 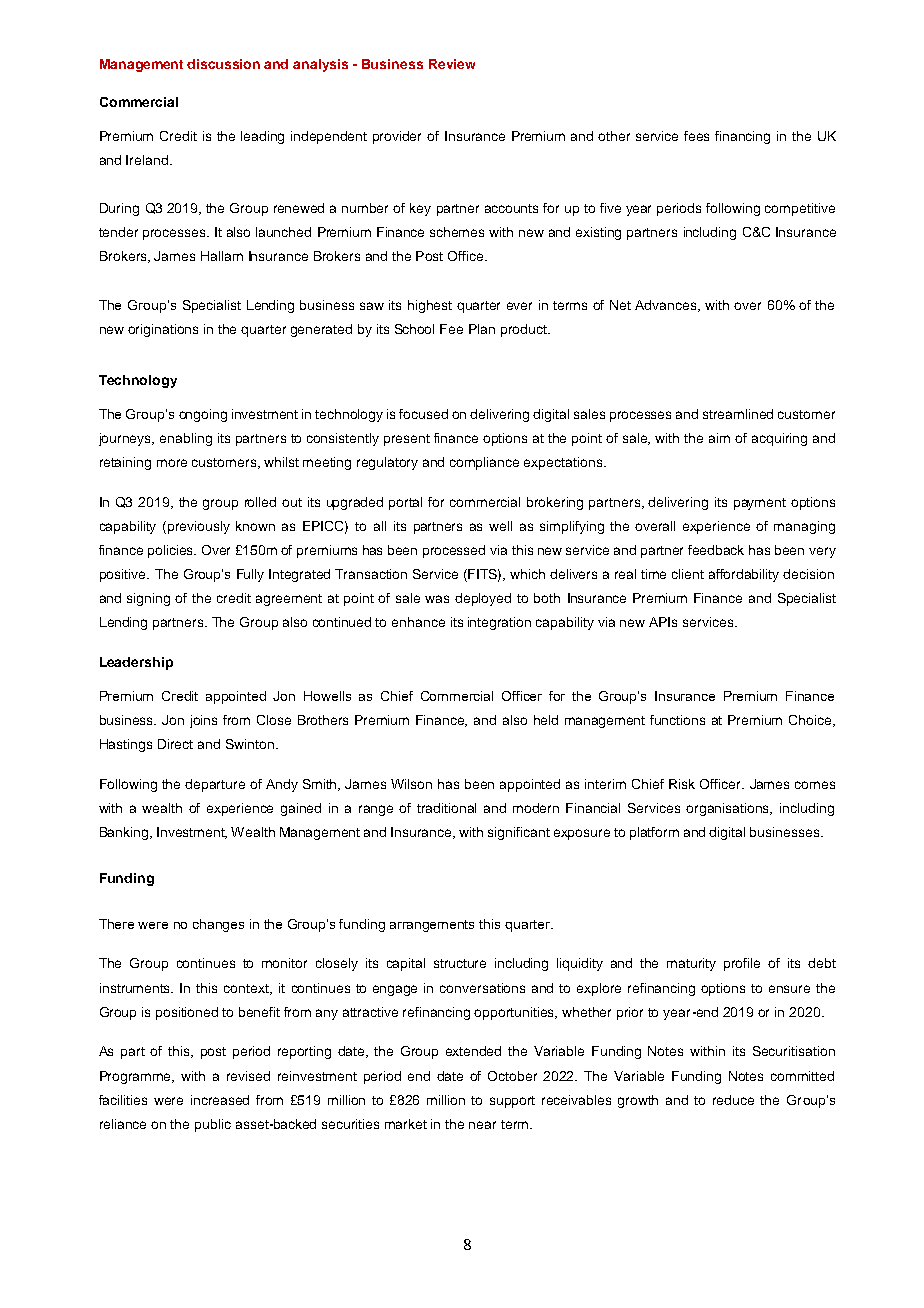 What do you see at coordinates (696, 136) in the screenshot?
I see `fees` at bounding box center [696, 136].
